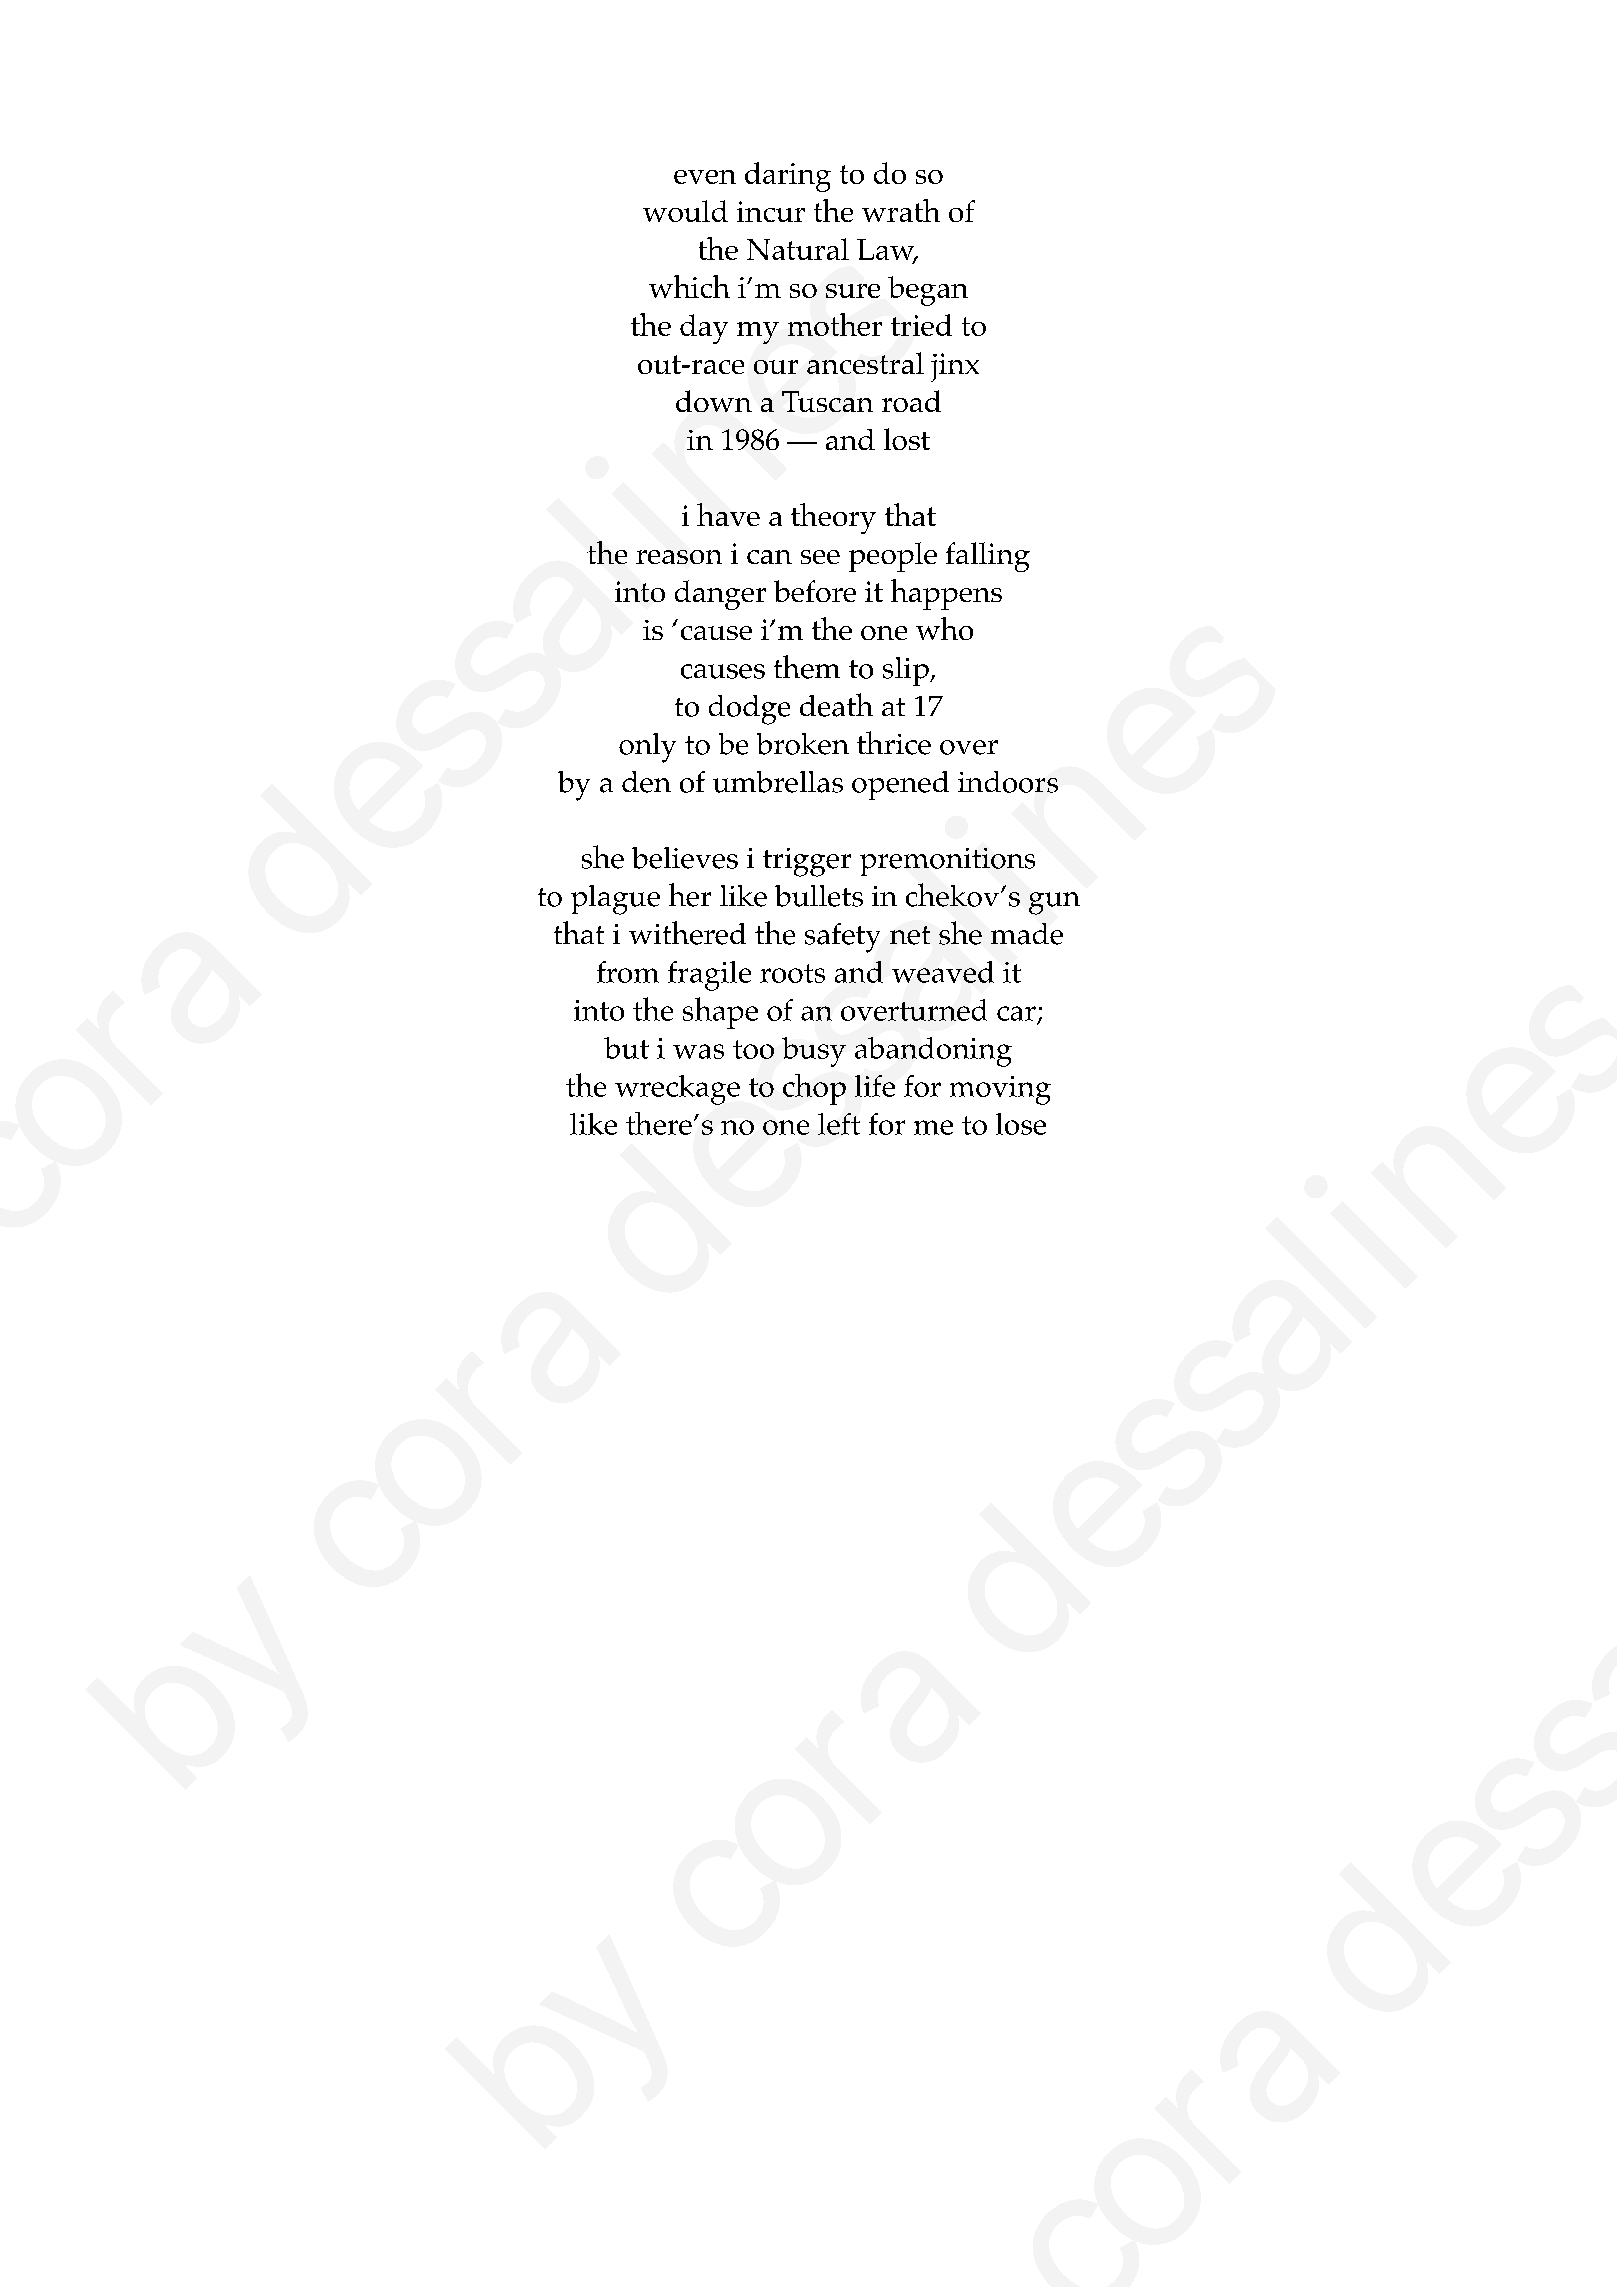 The width and height of the document is (1617, 2287). Describe the element at coordinates (945, 594) in the document. I see `happens` at that location.
